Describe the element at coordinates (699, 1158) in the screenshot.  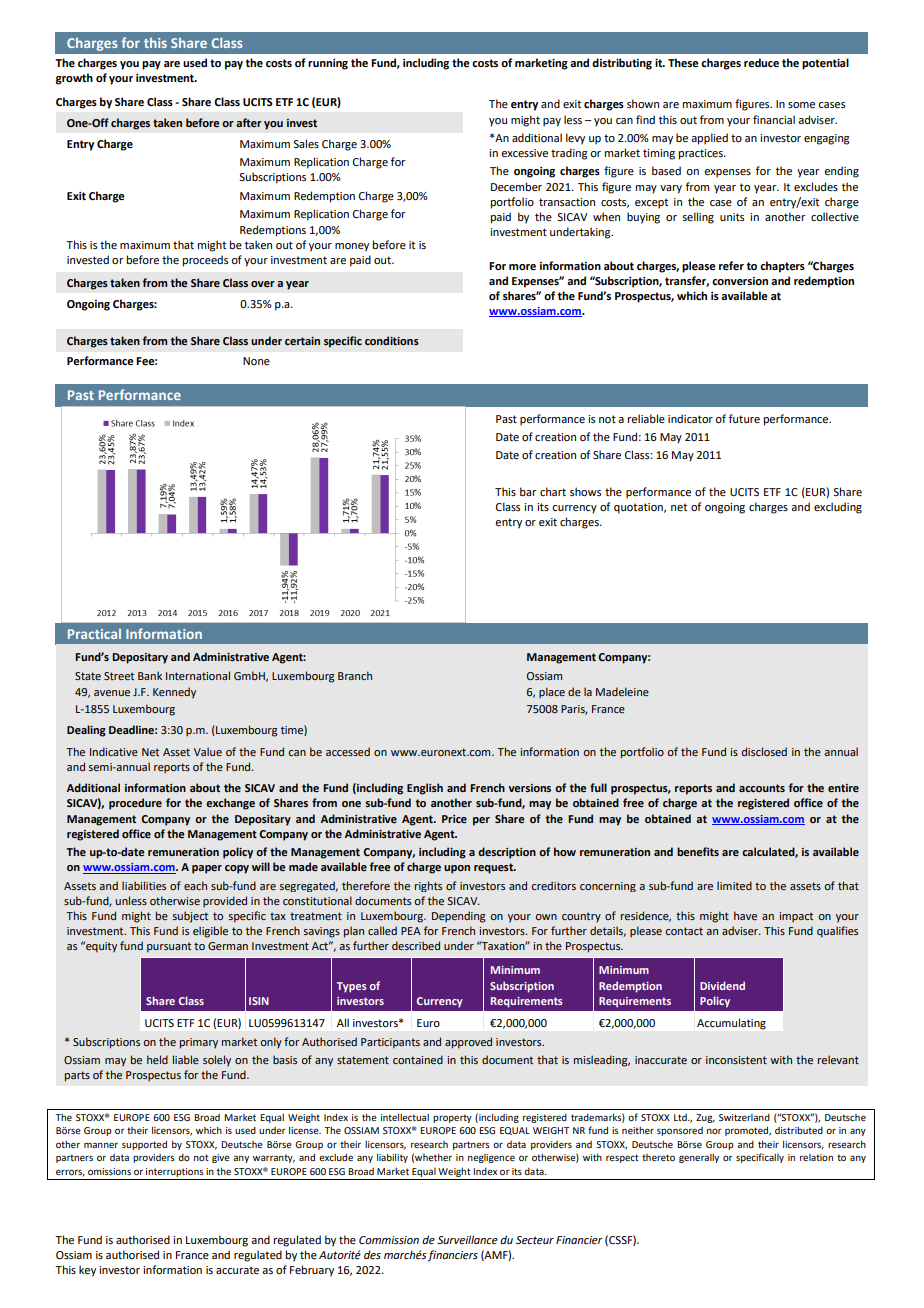
I see `generally` at that location.
